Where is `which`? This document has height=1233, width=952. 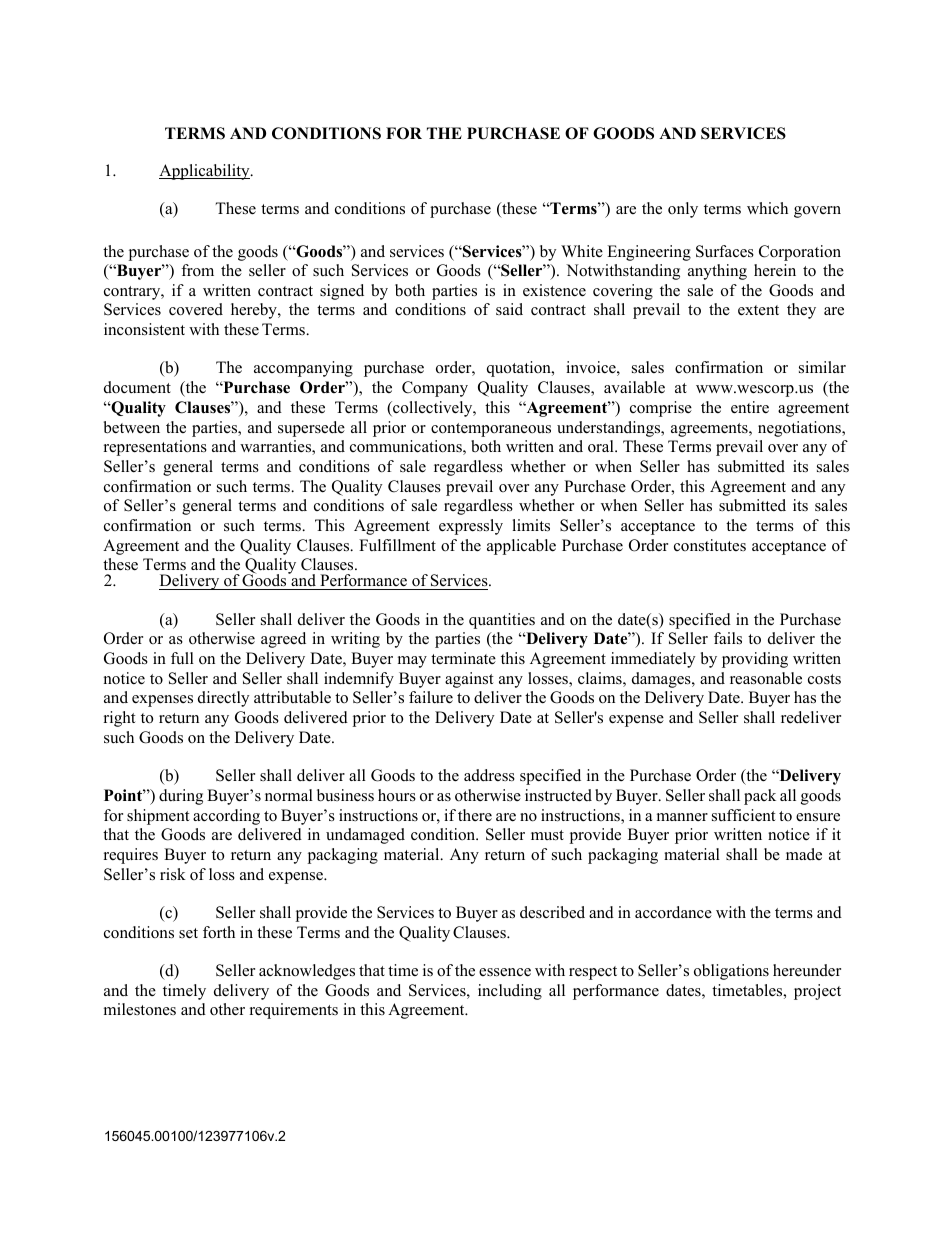 which is located at coordinates (767, 208).
